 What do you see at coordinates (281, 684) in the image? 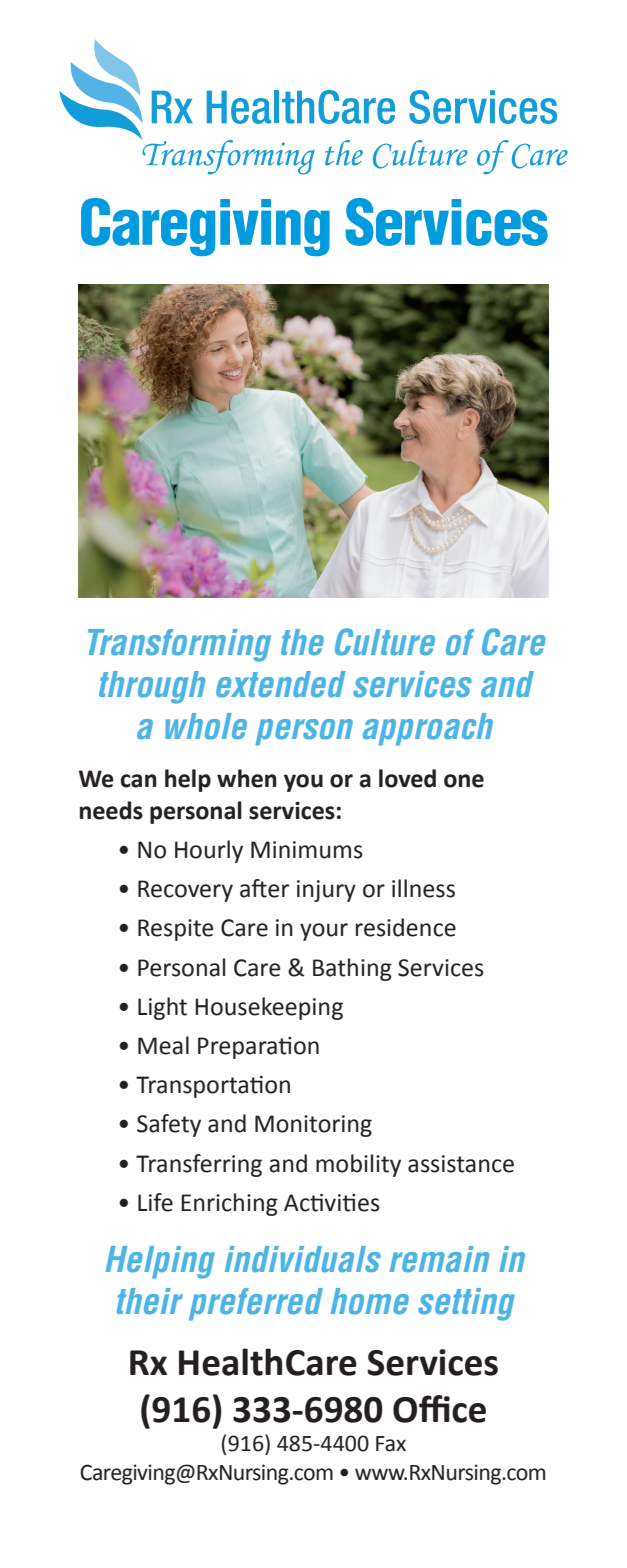
I see `extended` at bounding box center [281, 684].
